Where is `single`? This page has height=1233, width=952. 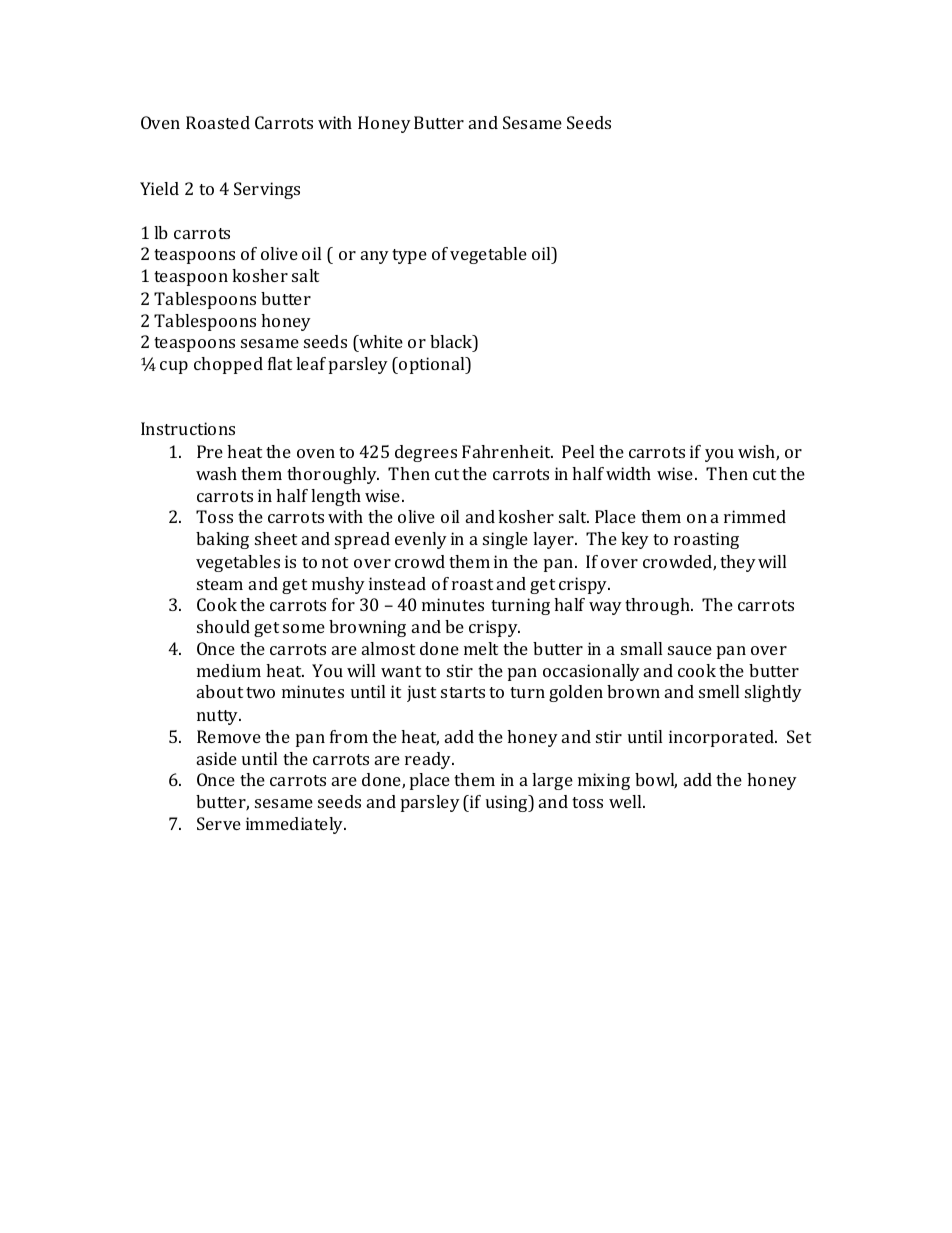 single is located at coordinates (505, 540).
